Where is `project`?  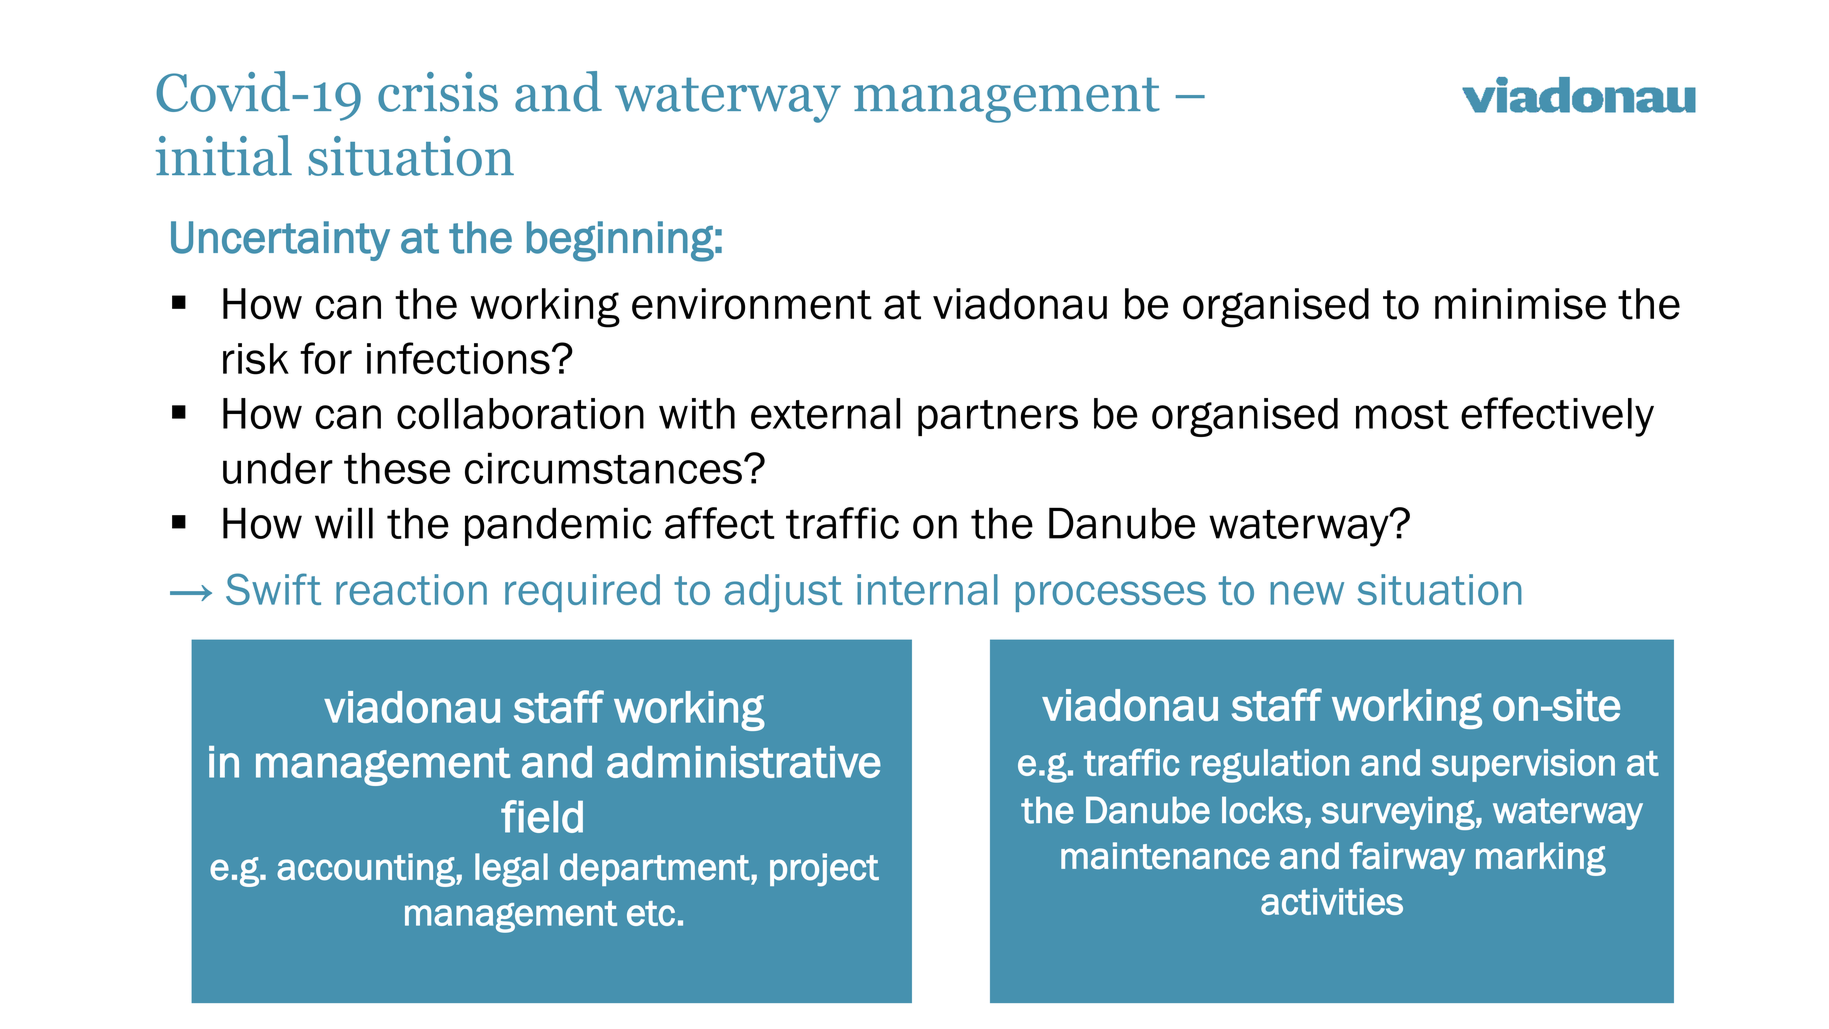 project is located at coordinates (824, 870).
